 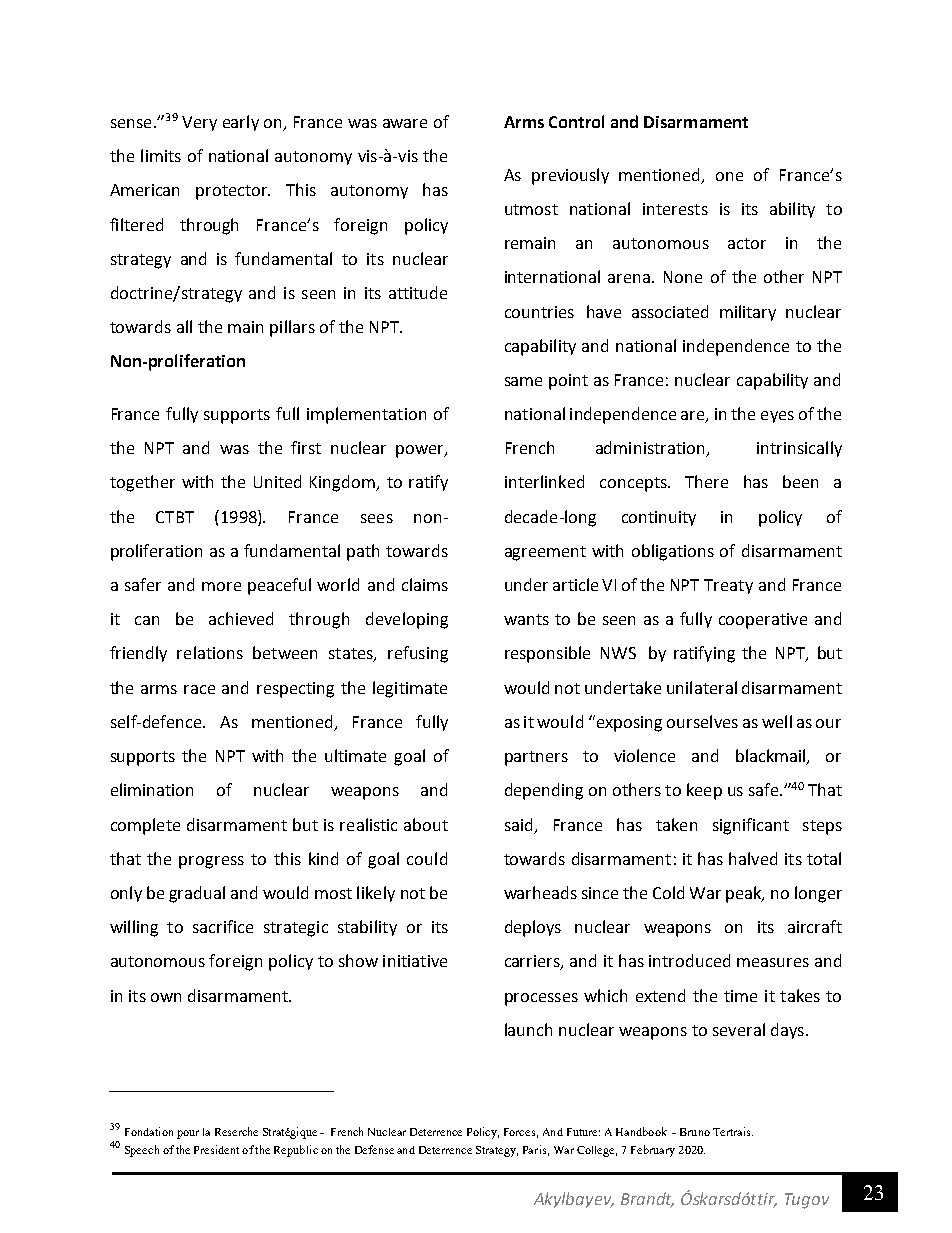 I want to click on interlinked, so click(x=544, y=481).
